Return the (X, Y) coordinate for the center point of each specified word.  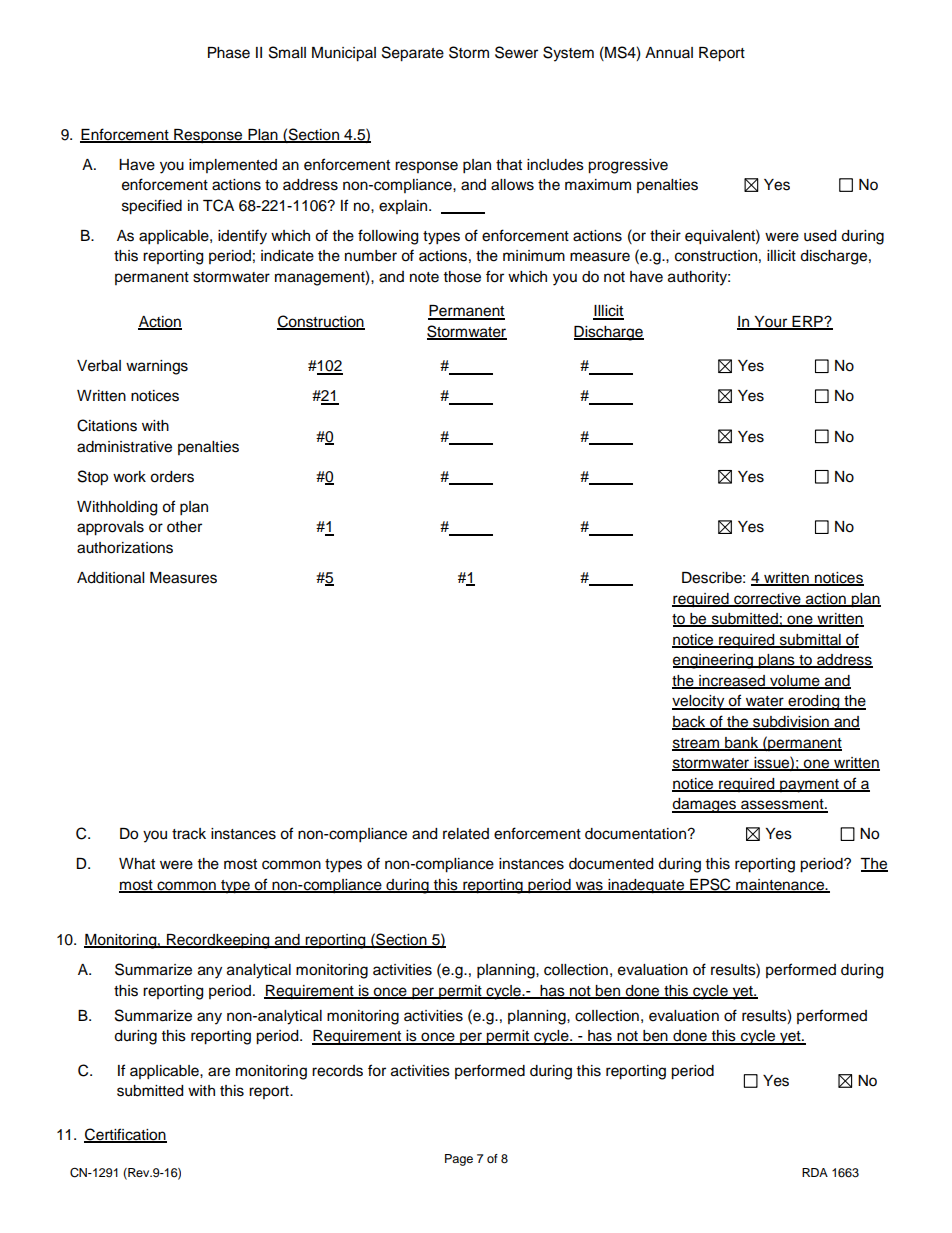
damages (705, 805)
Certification (125, 1135)
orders (172, 477)
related (466, 834)
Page (459, 1160)
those (462, 277)
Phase (229, 53)
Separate (413, 54)
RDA (815, 1172)
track (189, 834)
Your (771, 322)
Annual (669, 52)
